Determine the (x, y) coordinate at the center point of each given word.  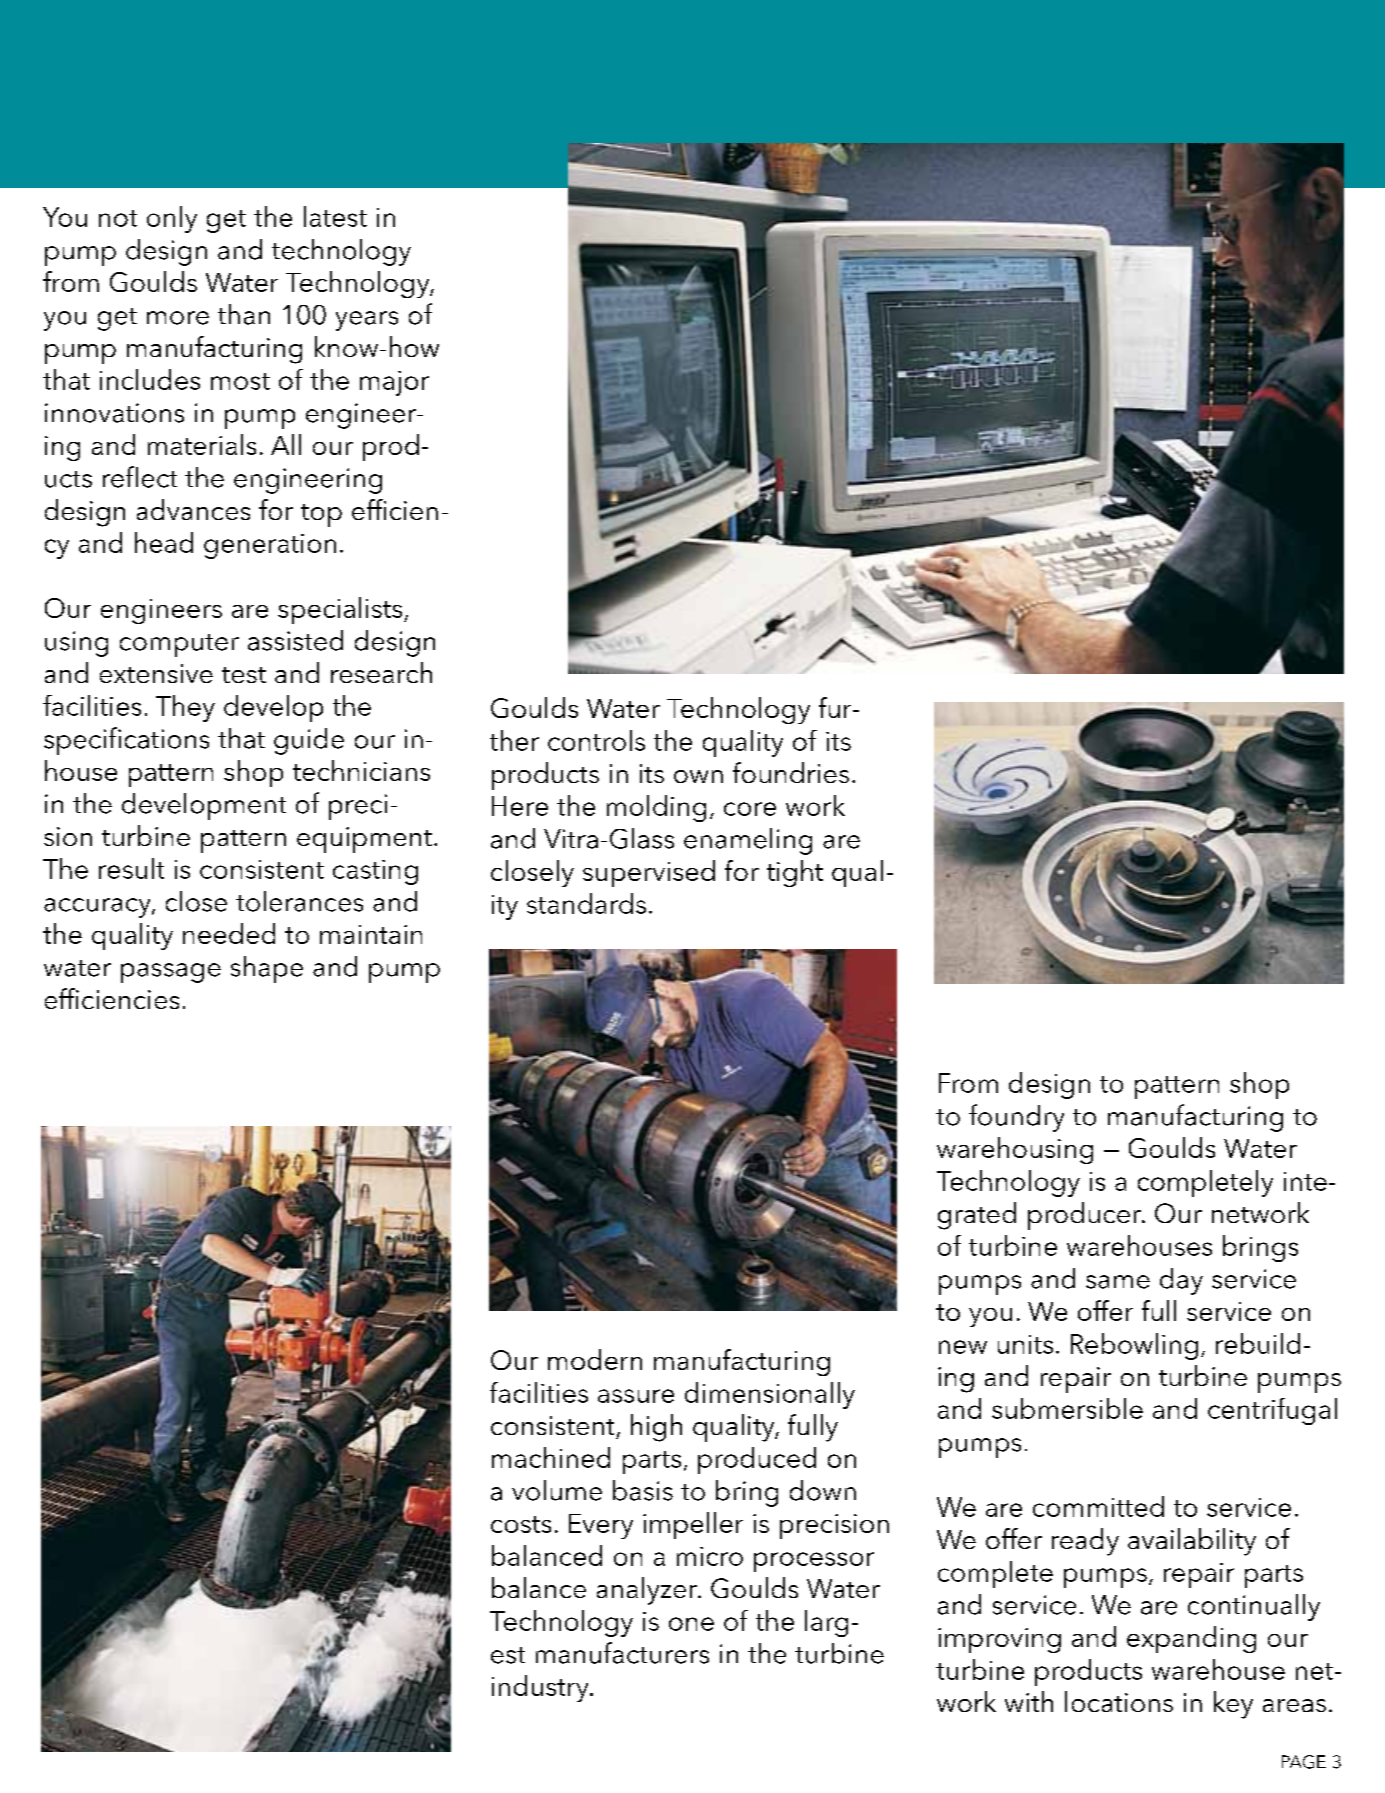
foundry (1016, 1118)
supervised (649, 873)
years (367, 321)
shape (267, 969)
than (244, 314)
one (691, 1624)
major (394, 383)
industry (541, 1688)
